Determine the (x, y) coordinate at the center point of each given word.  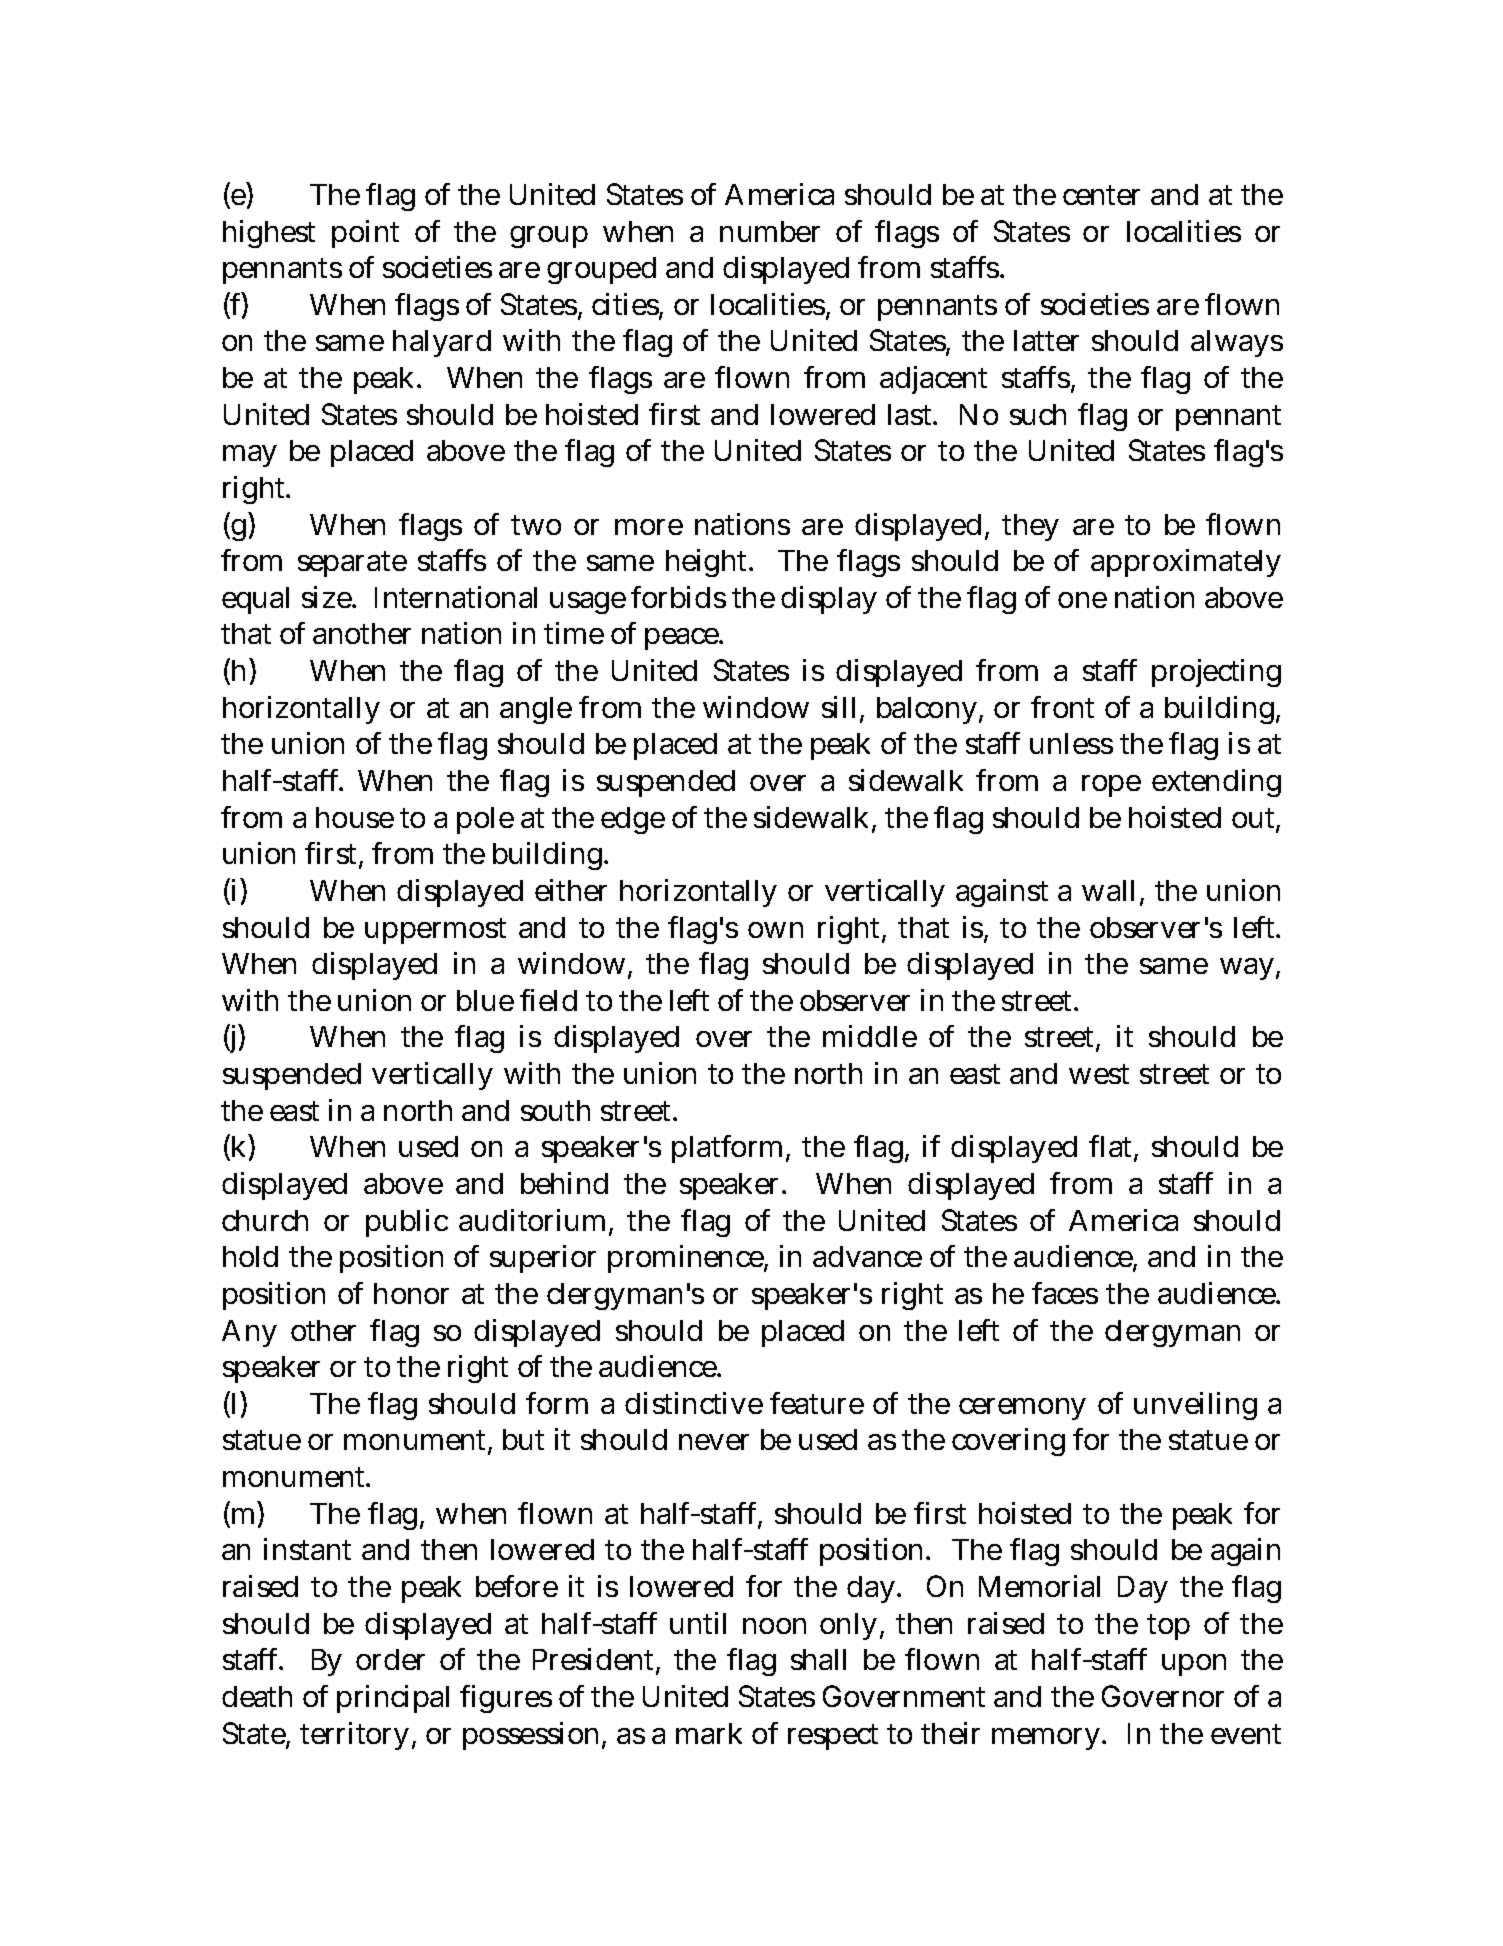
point (365, 234)
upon (1194, 1665)
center (1101, 195)
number (770, 231)
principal (393, 1699)
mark (709, 1733)
